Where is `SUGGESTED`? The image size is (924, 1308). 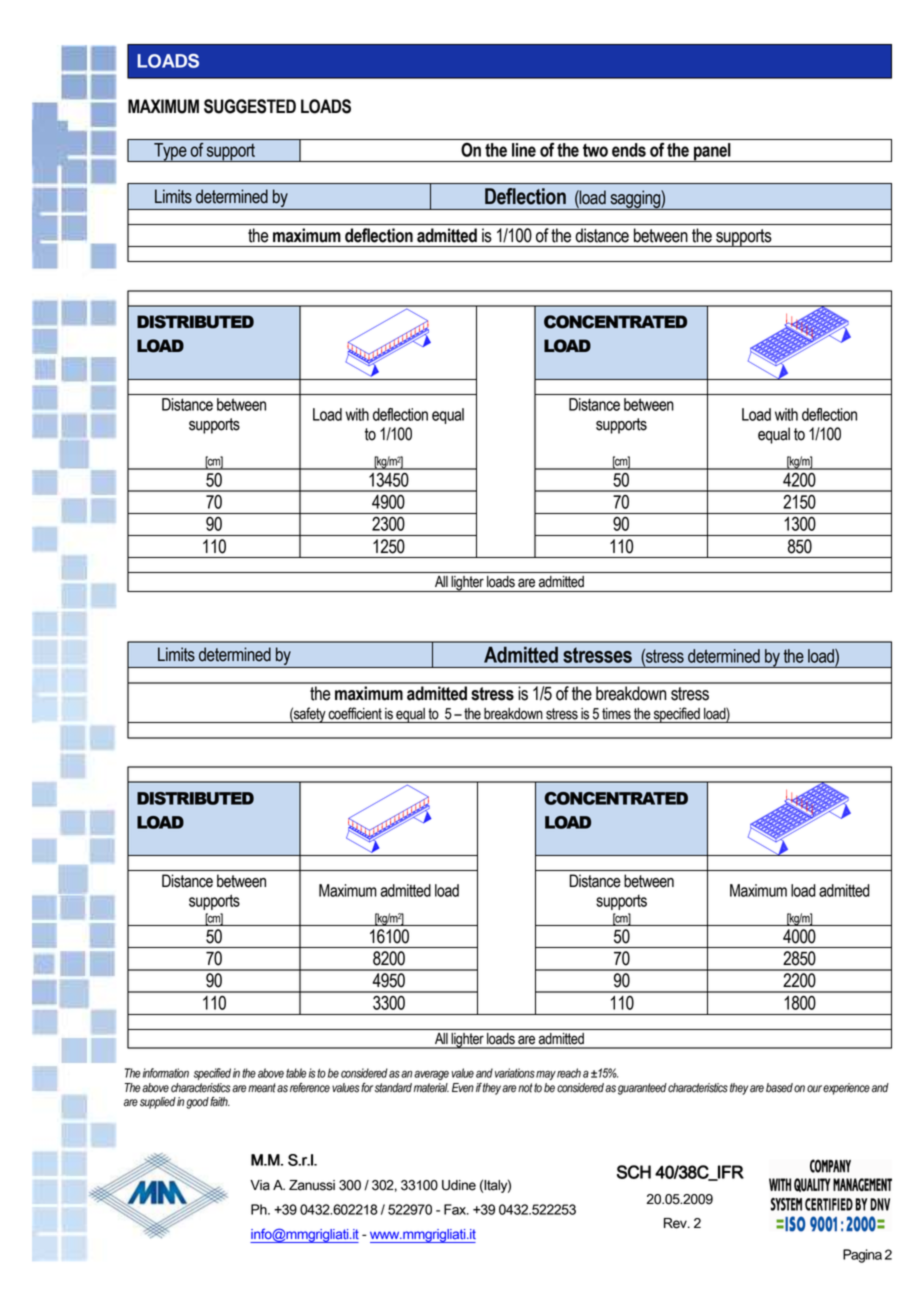 SUGGESTED is located at coordinates (250, 106).
